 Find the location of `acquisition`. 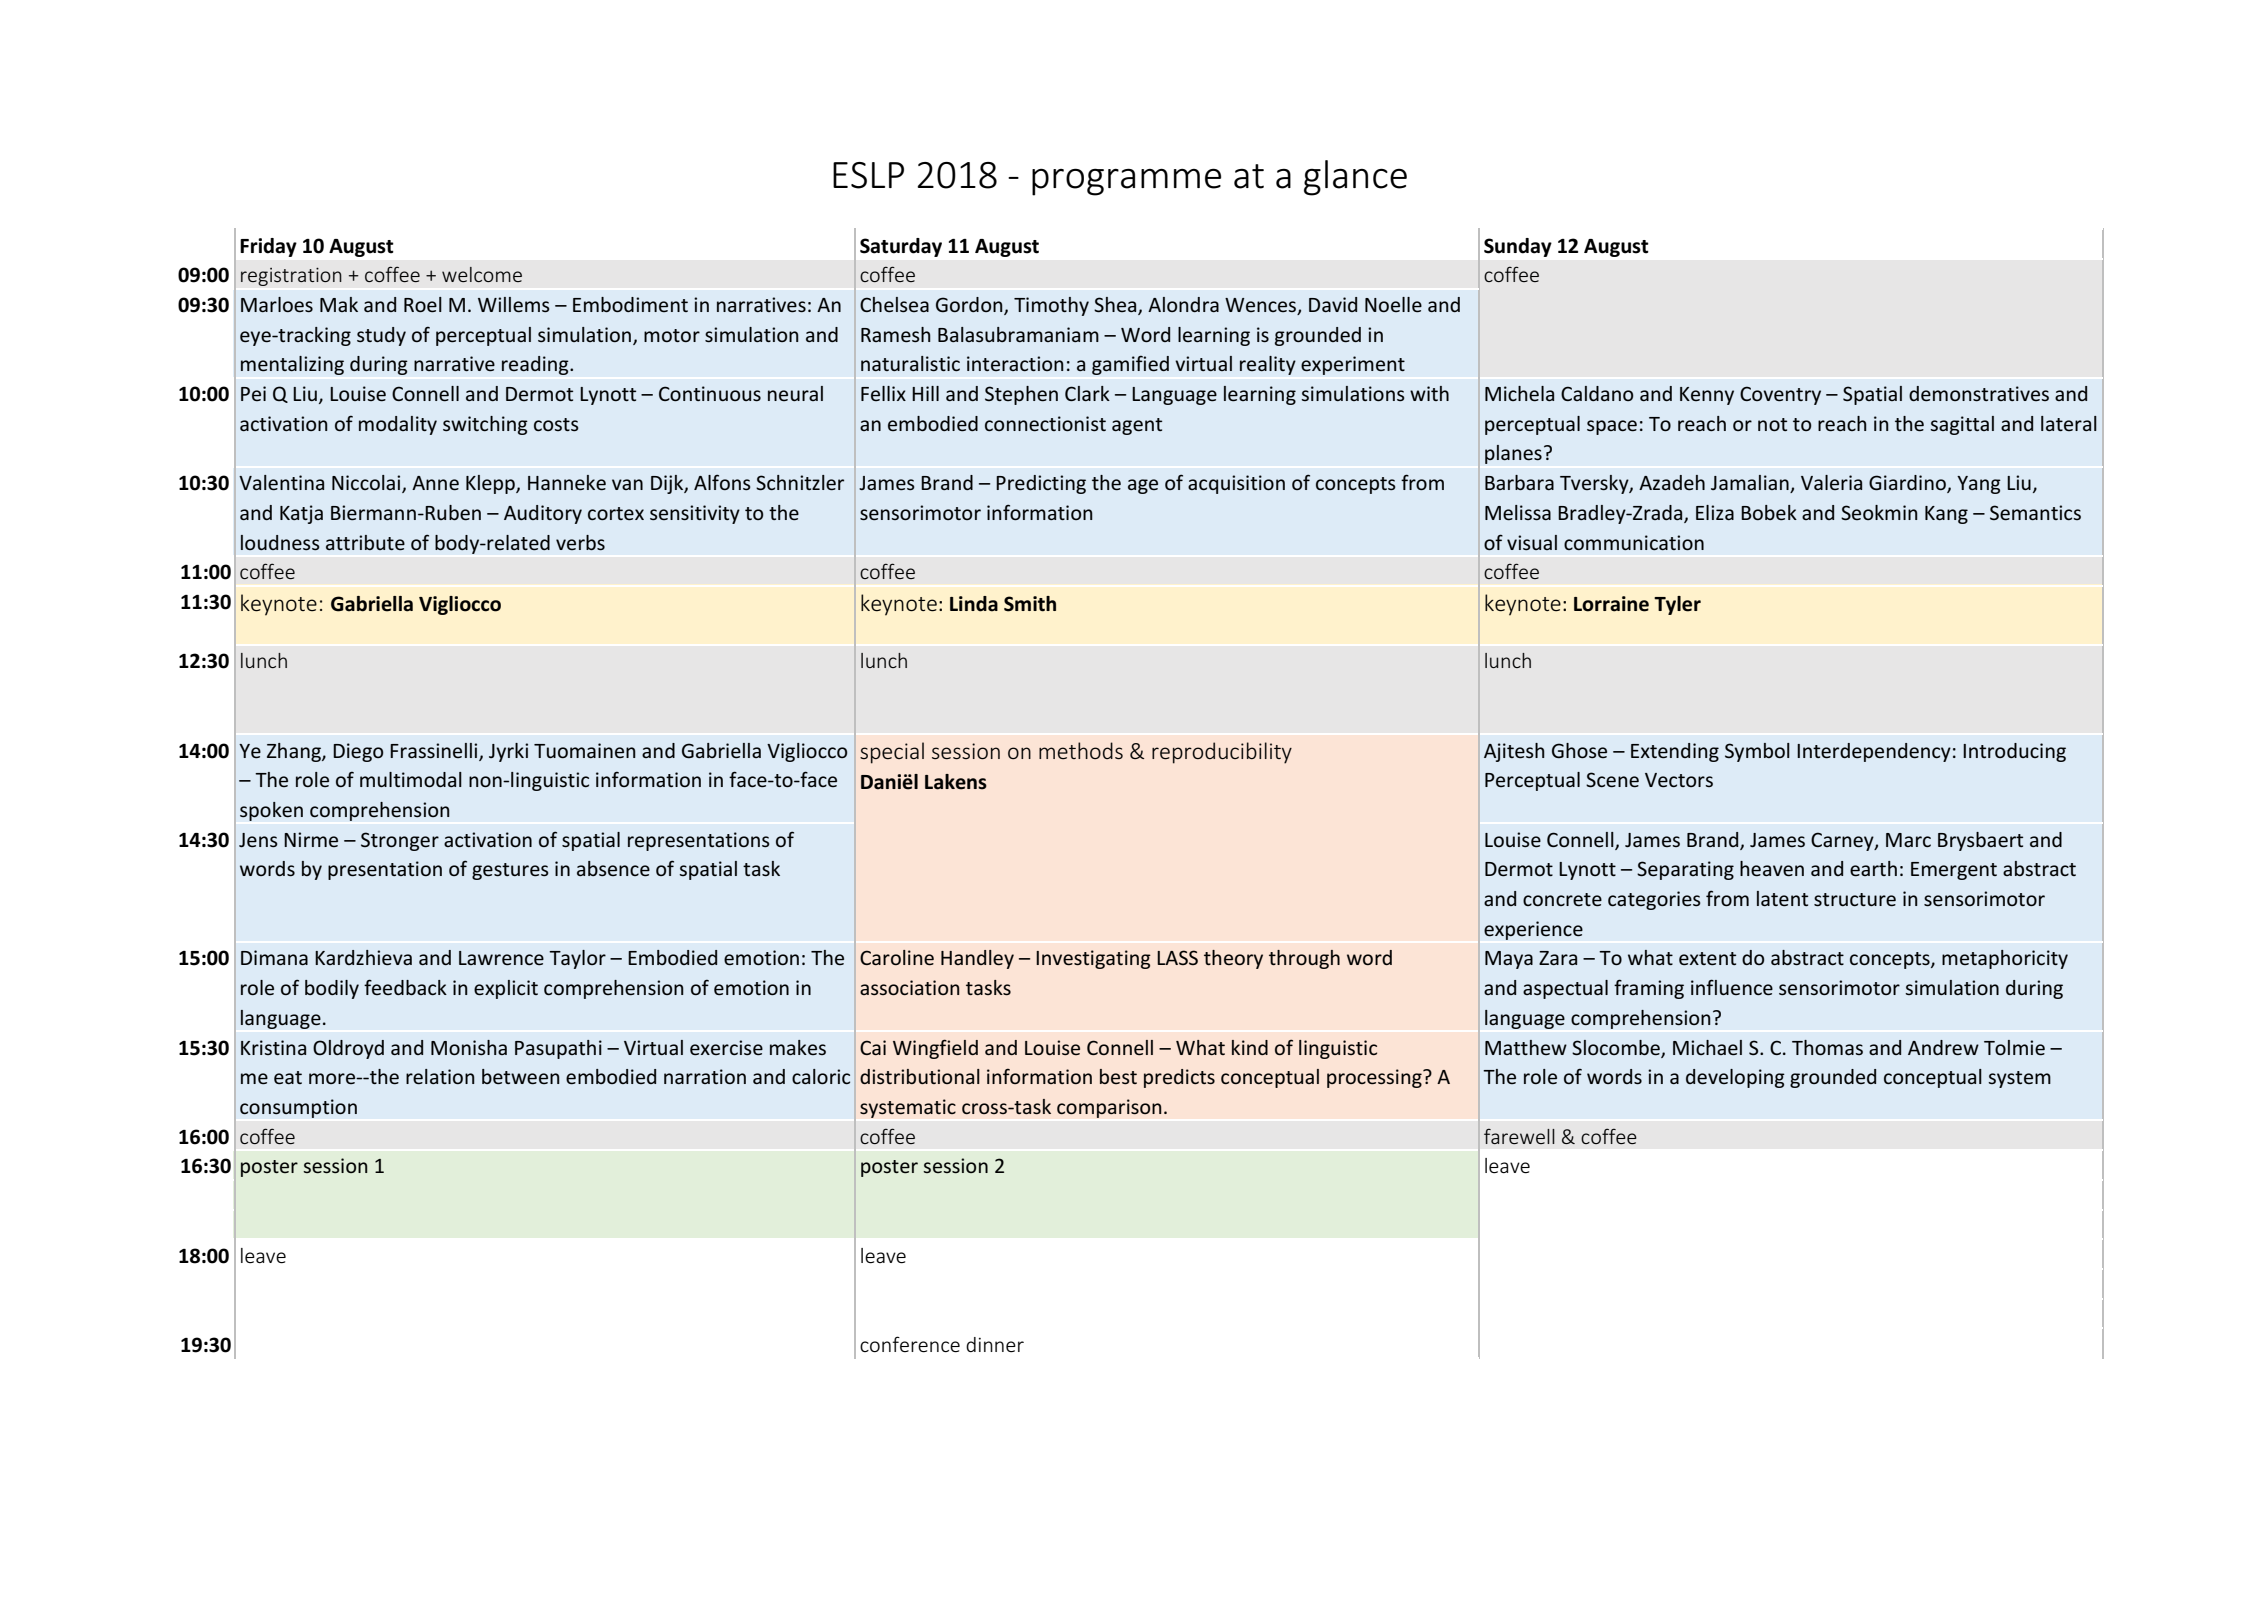

acquisition is located at coordinates (1236, 484).
